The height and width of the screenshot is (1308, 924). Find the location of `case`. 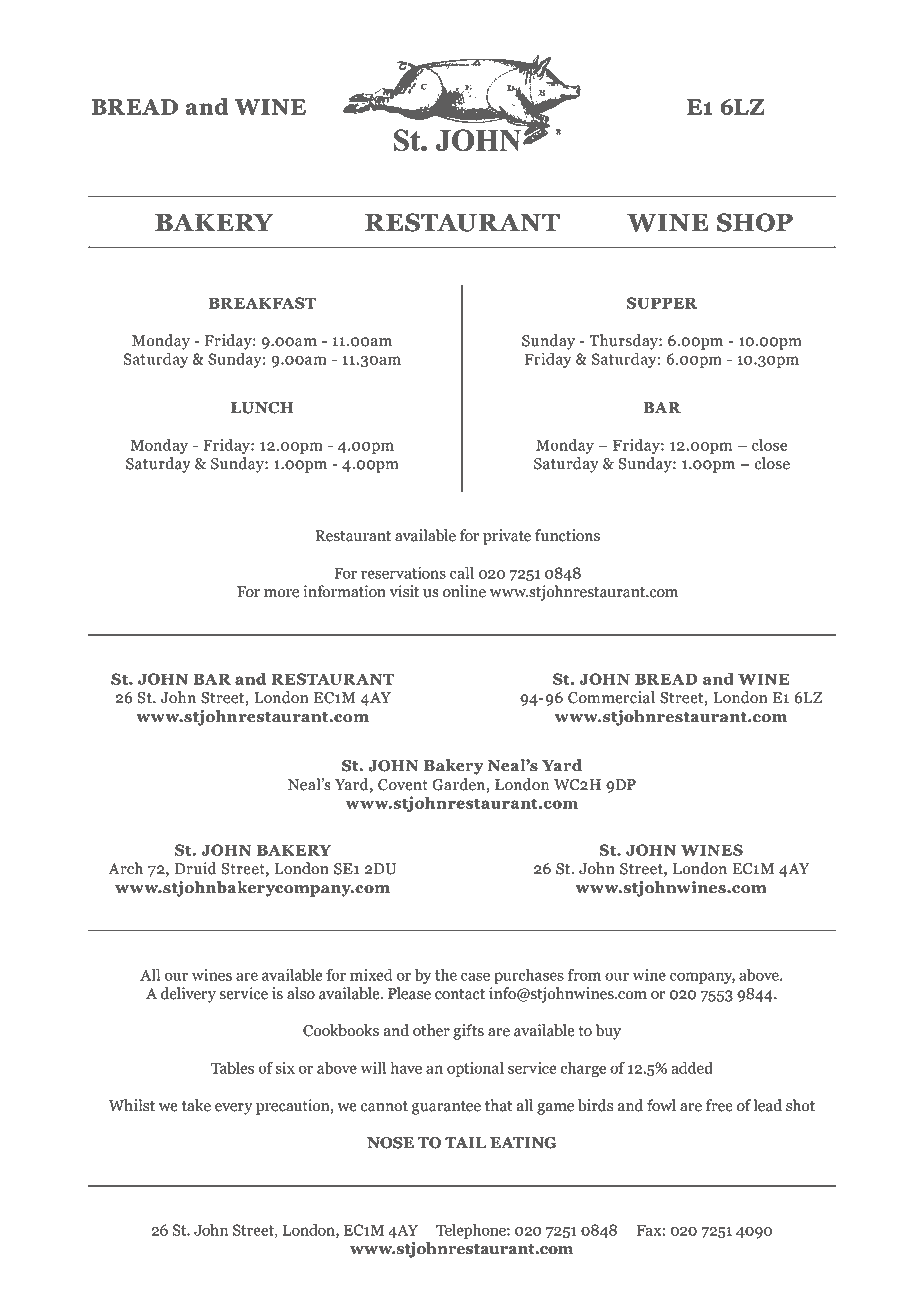

case is located at coordinates (475, 976).
